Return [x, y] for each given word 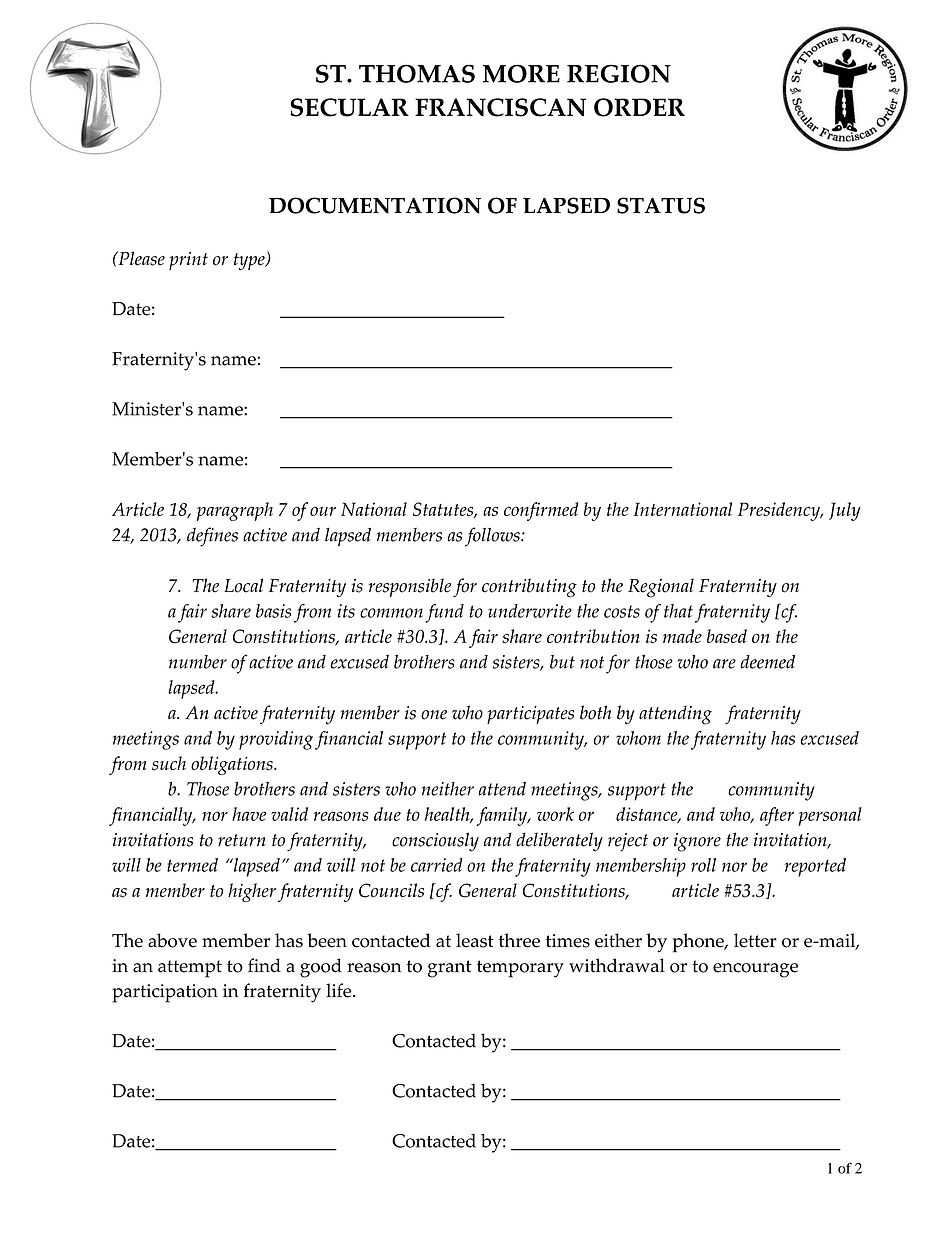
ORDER [639, 107]
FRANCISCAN [500, 107]
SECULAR [349, 107]
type [250, 262]
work [555, 814]
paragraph [235, 511]
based [727, 636]
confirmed [541, 511]
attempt [190, 969]
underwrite [530, 611]
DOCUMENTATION [375, 205]
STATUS [661, 205]
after [777, 816]
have [249, 814]
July [845, 511]
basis [273, 611]
